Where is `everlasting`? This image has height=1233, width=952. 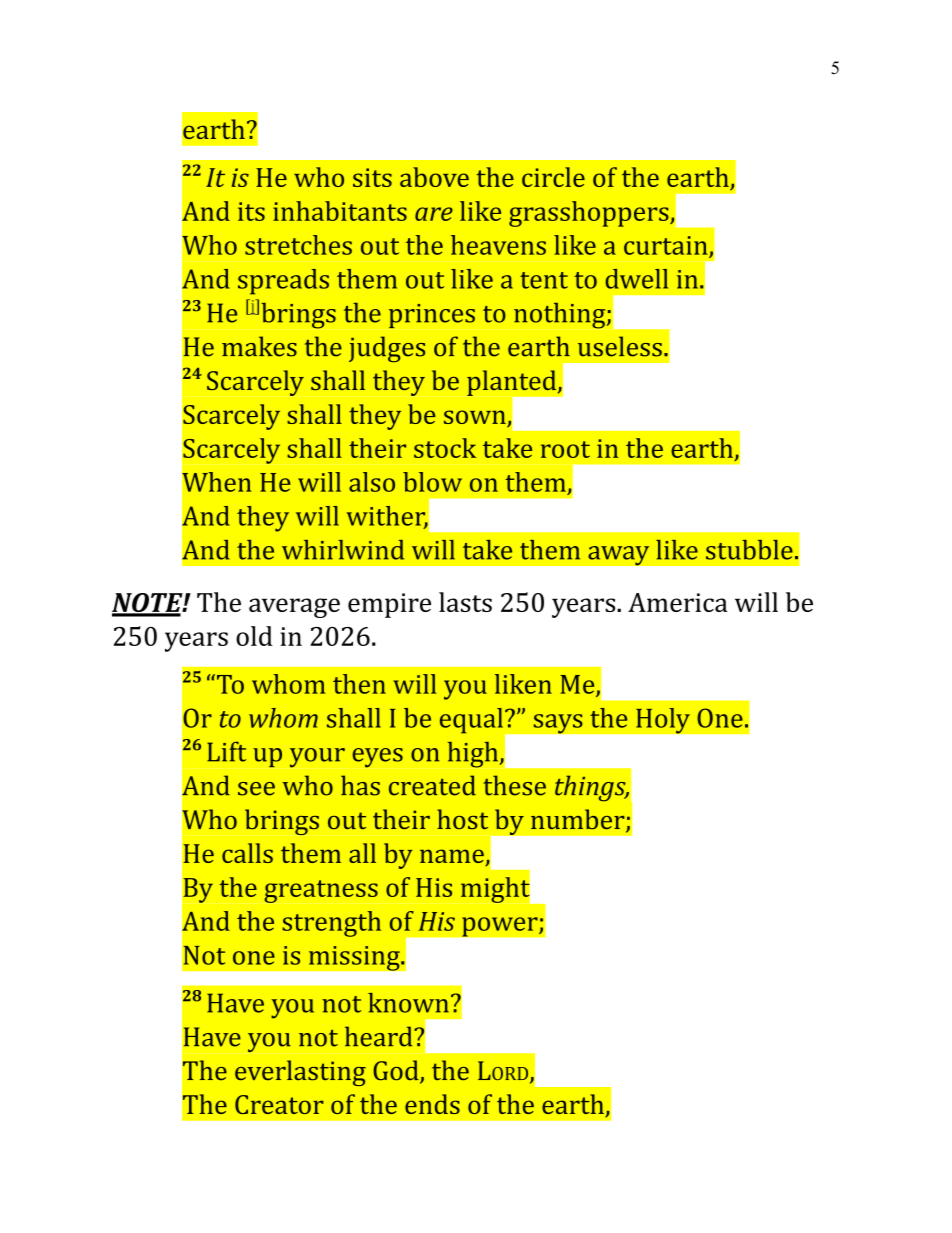
everlasting is located at coordinates (300, 1073).
